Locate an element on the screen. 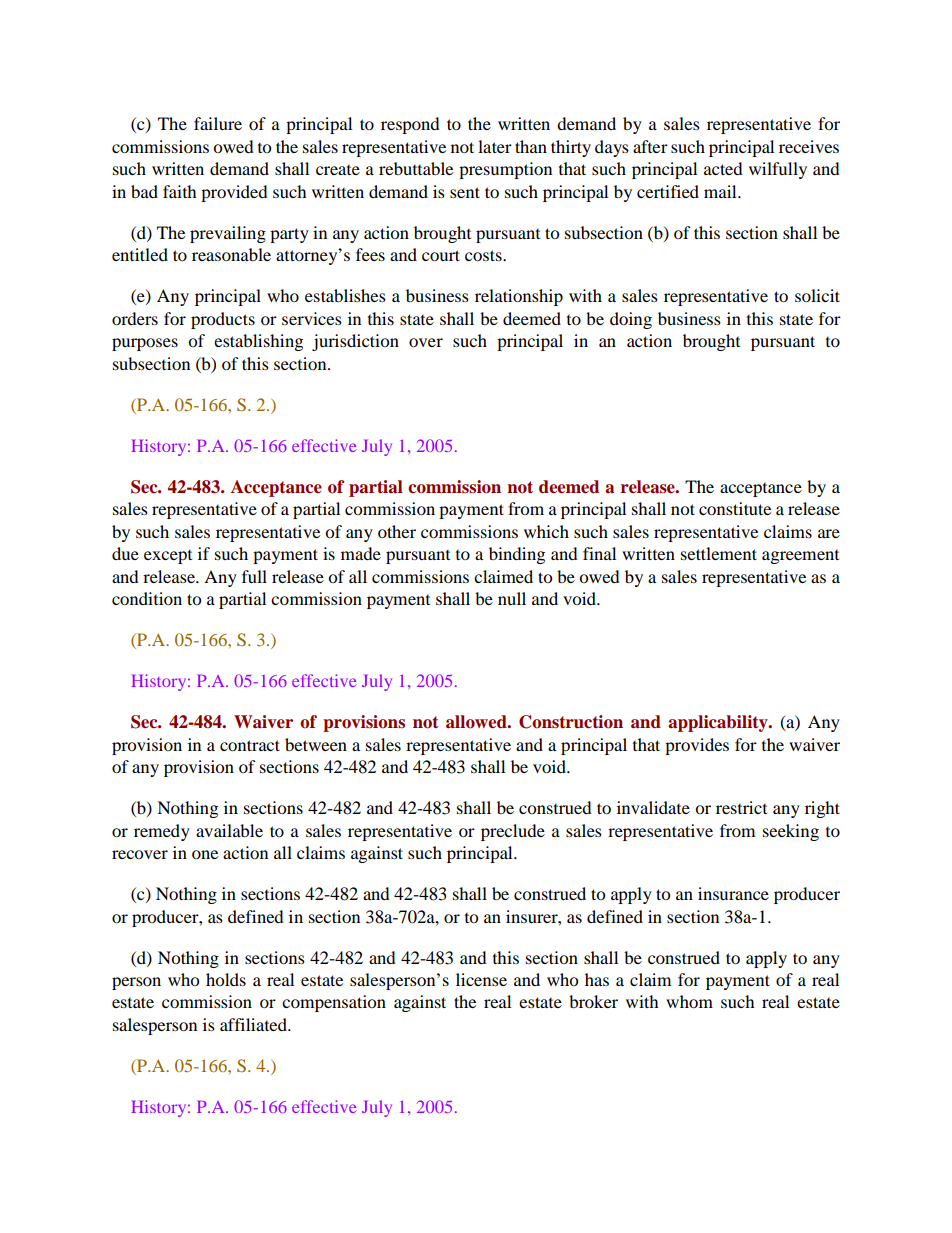  binding is located at coordinates (517, 555).
